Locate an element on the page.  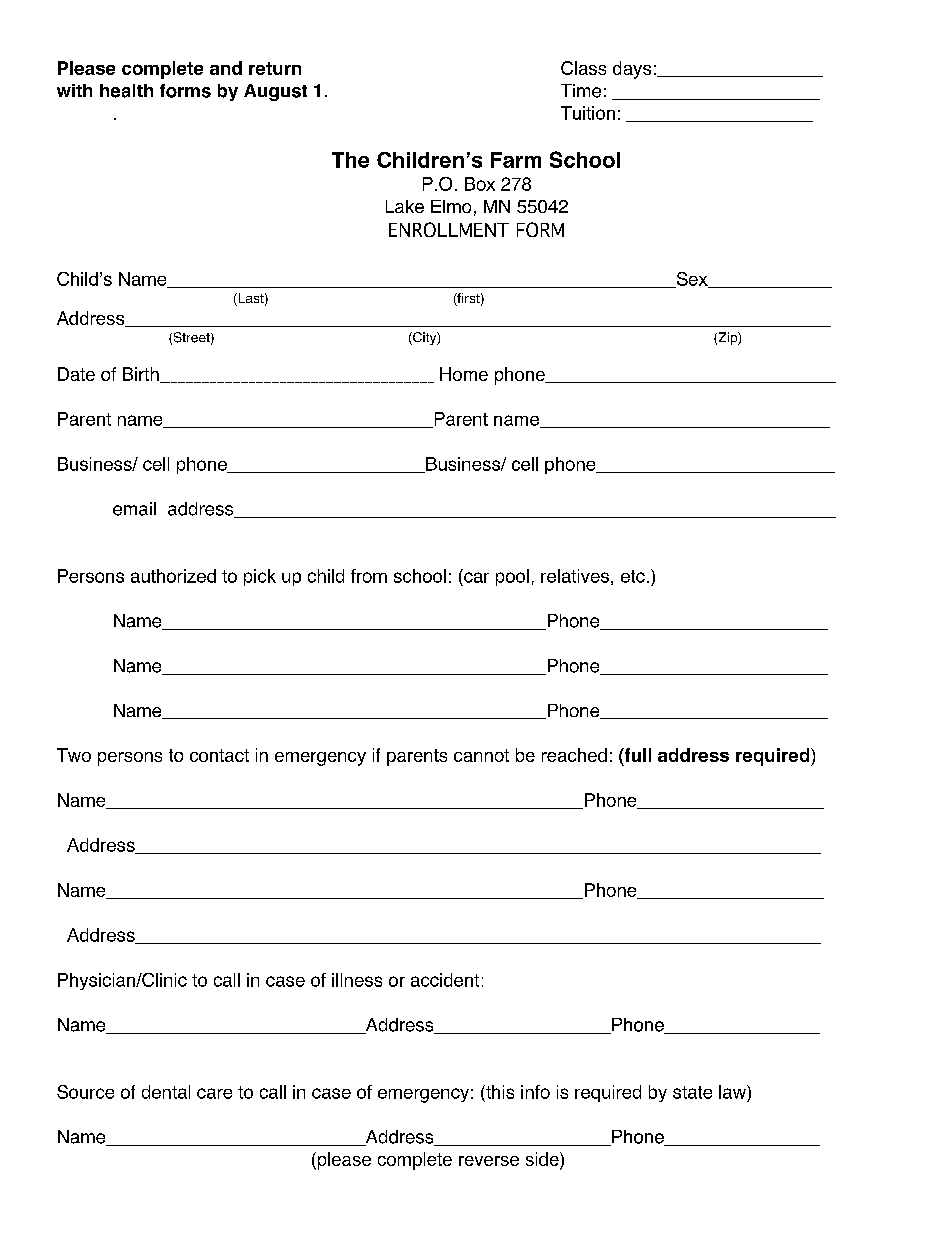
health is located at coordinates (126, 91).
